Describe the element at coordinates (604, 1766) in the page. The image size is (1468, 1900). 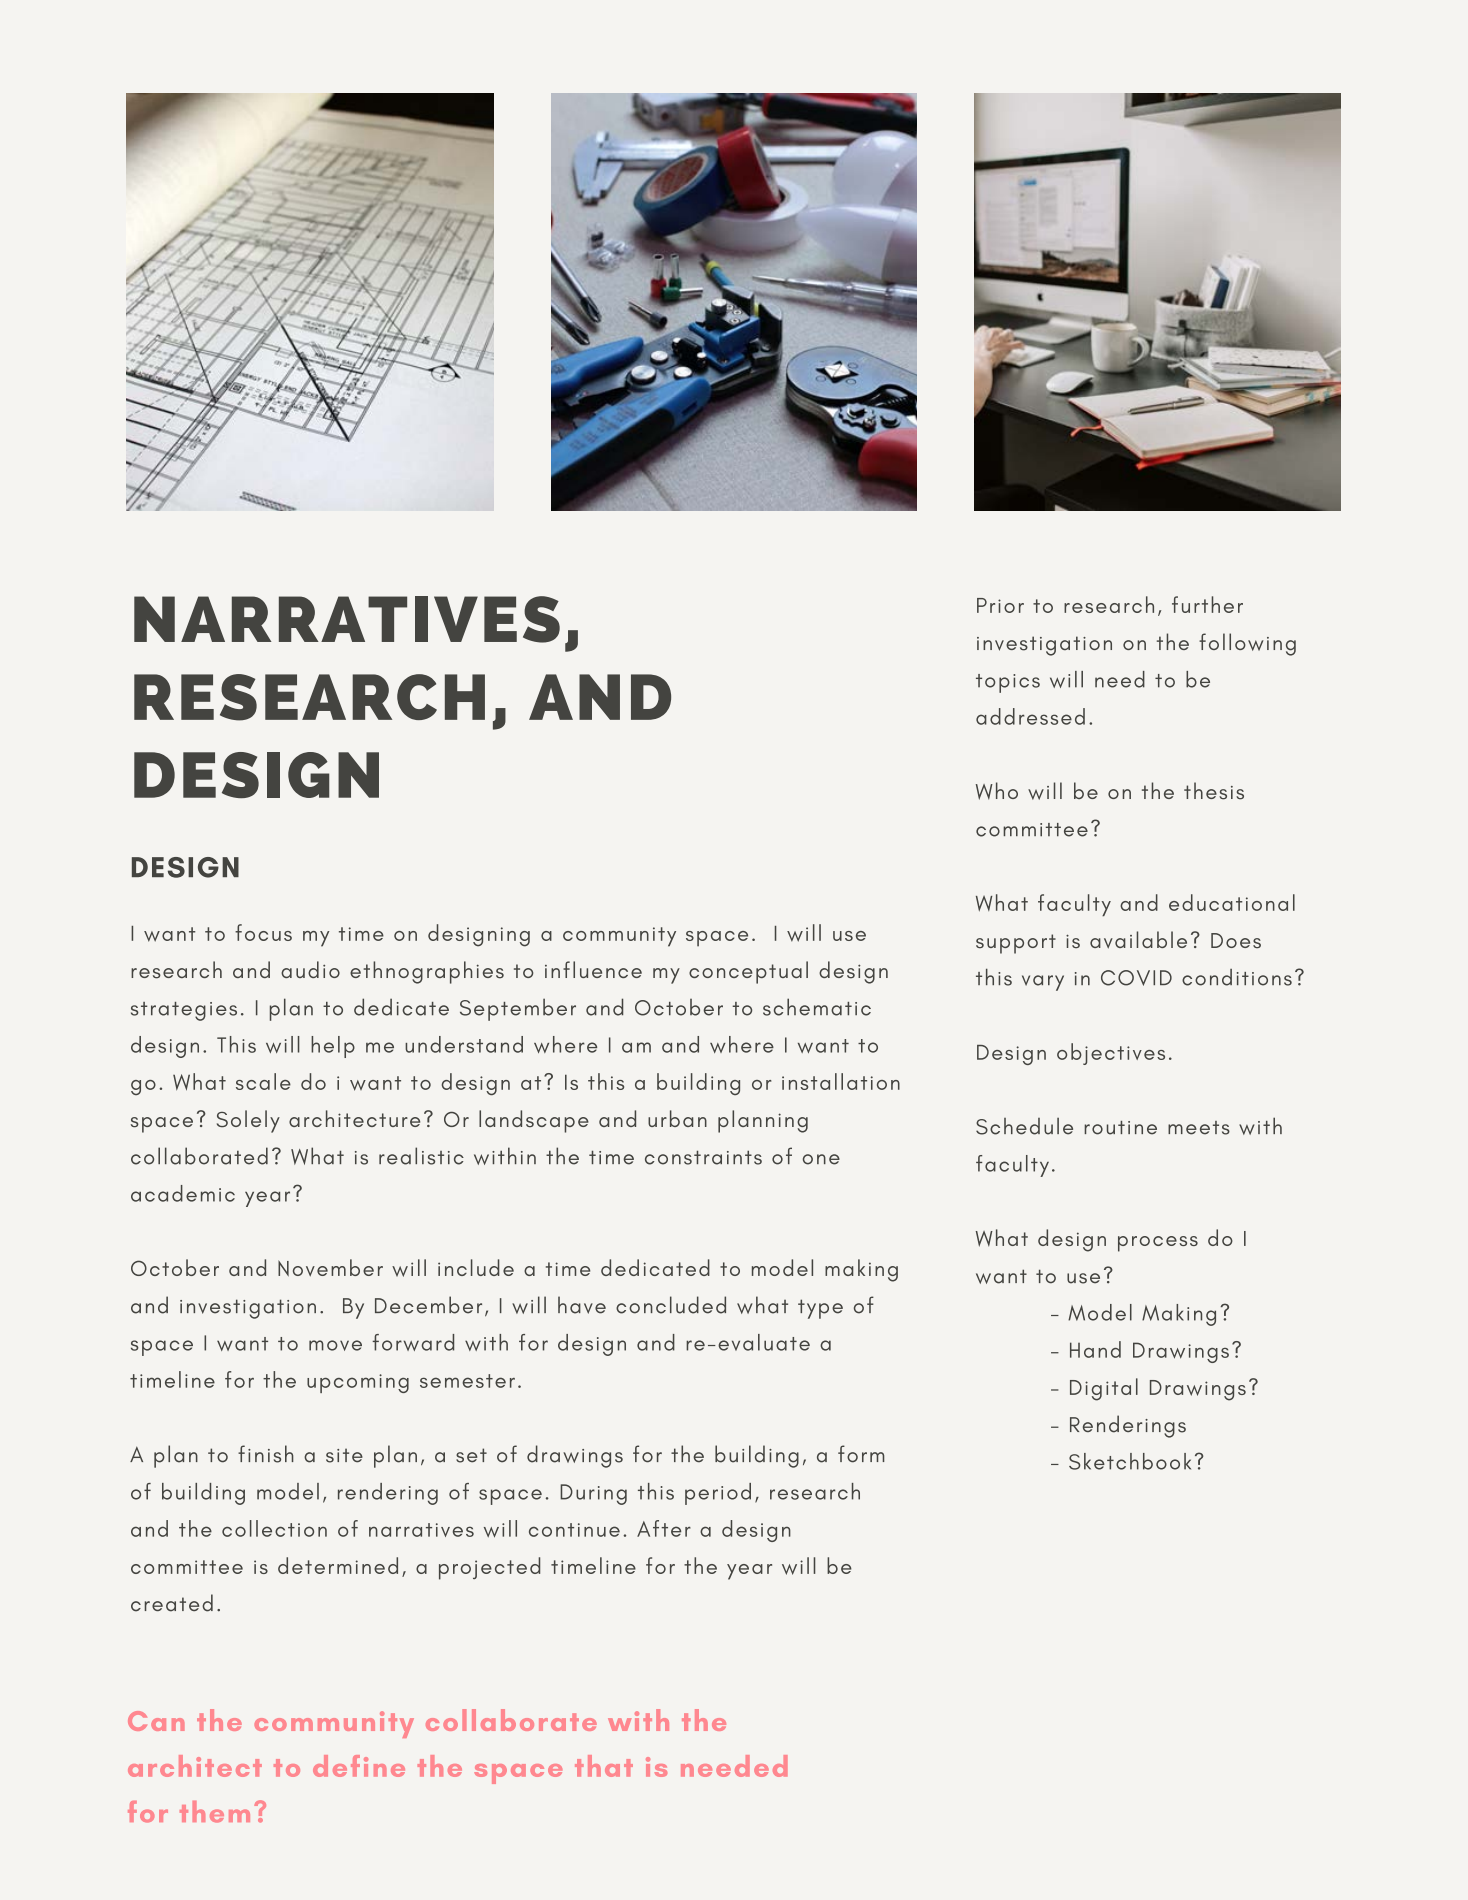
I see `that` at that location.
